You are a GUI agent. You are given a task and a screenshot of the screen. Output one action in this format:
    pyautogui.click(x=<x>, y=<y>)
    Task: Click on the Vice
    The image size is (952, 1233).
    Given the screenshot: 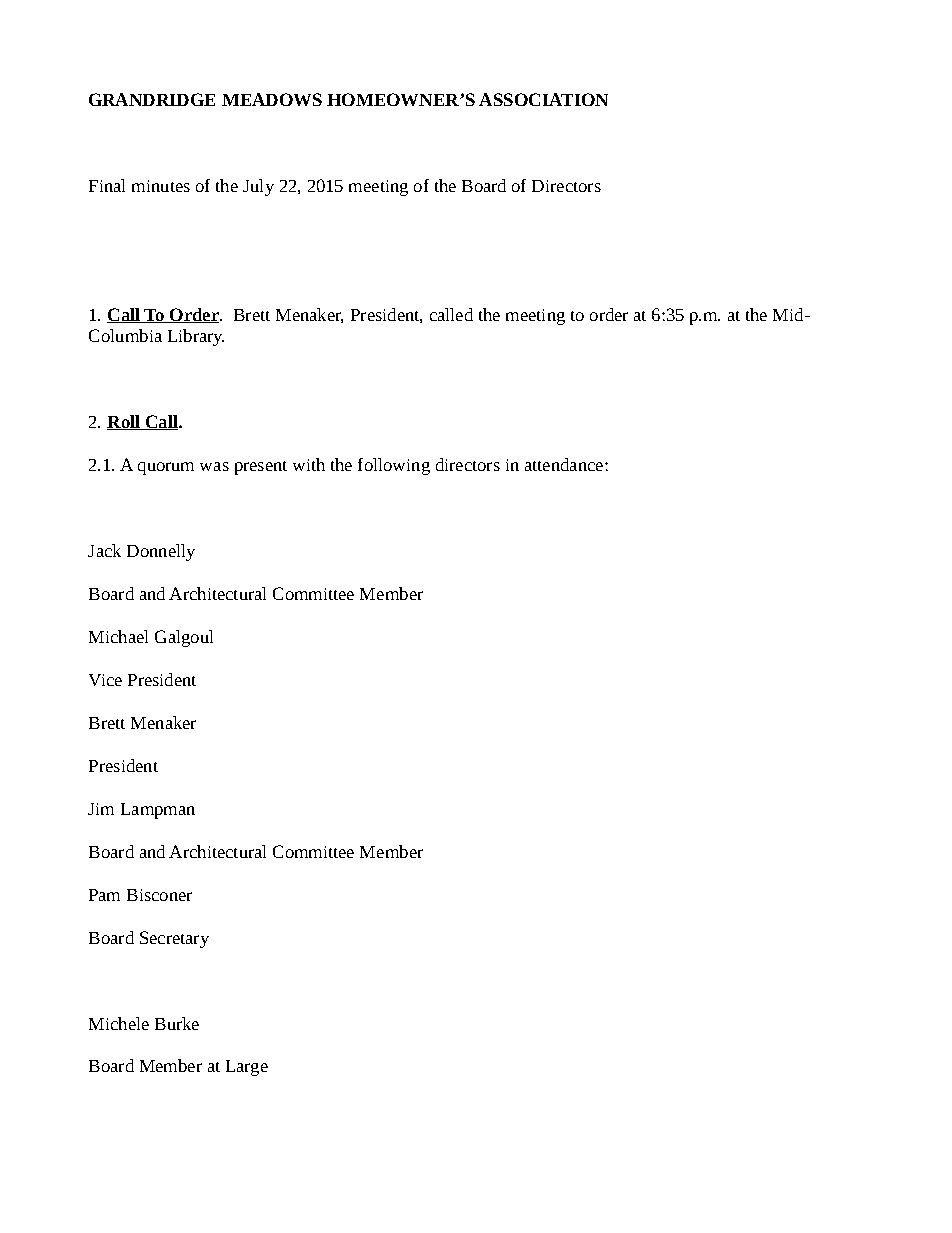 What is the action you would take?
    pyautogui.click(x=105, y=680)
